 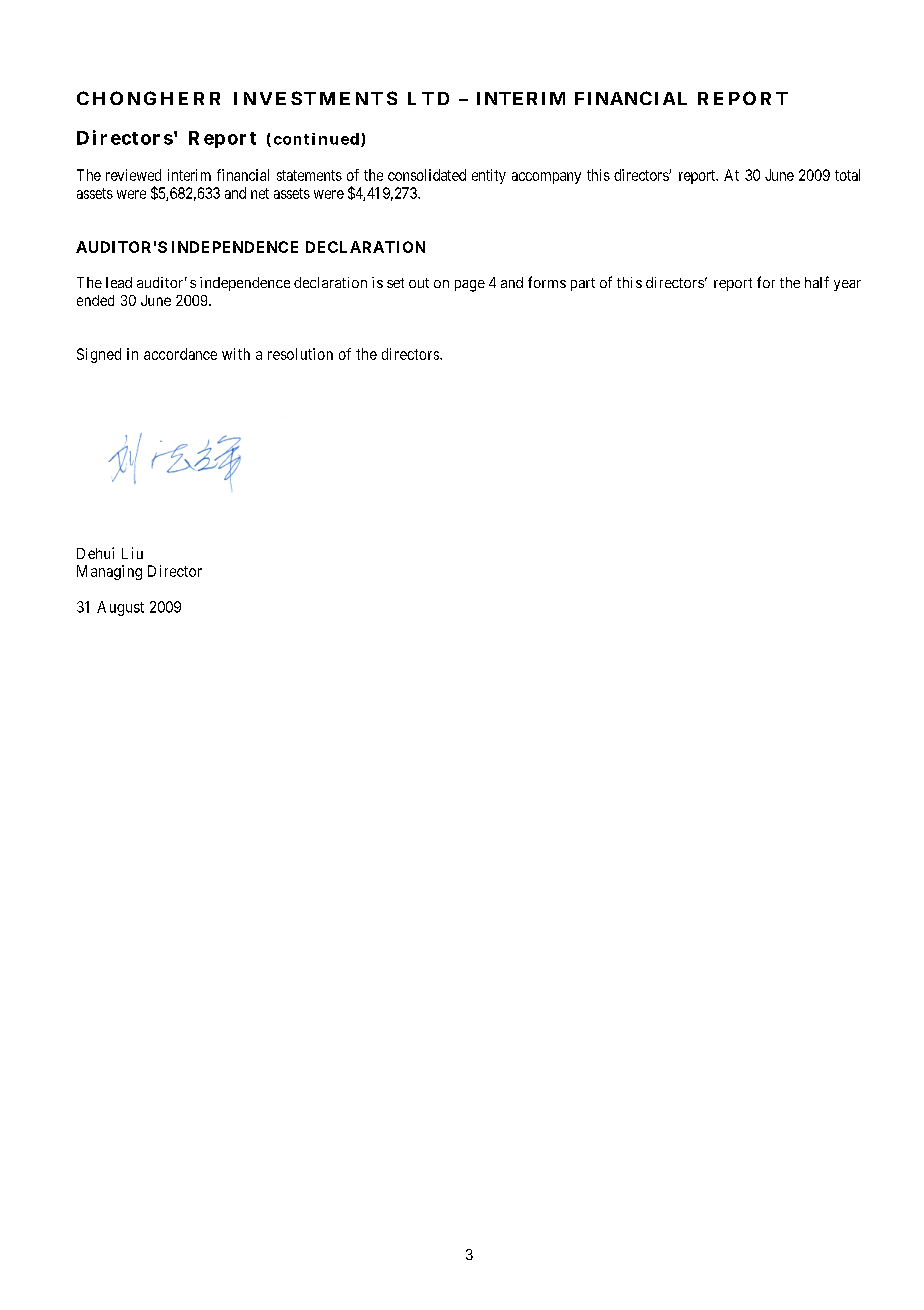 What do you see at coordinates (109, 572) in the page?
I see `Managing` at bounding box center [109, 572].
